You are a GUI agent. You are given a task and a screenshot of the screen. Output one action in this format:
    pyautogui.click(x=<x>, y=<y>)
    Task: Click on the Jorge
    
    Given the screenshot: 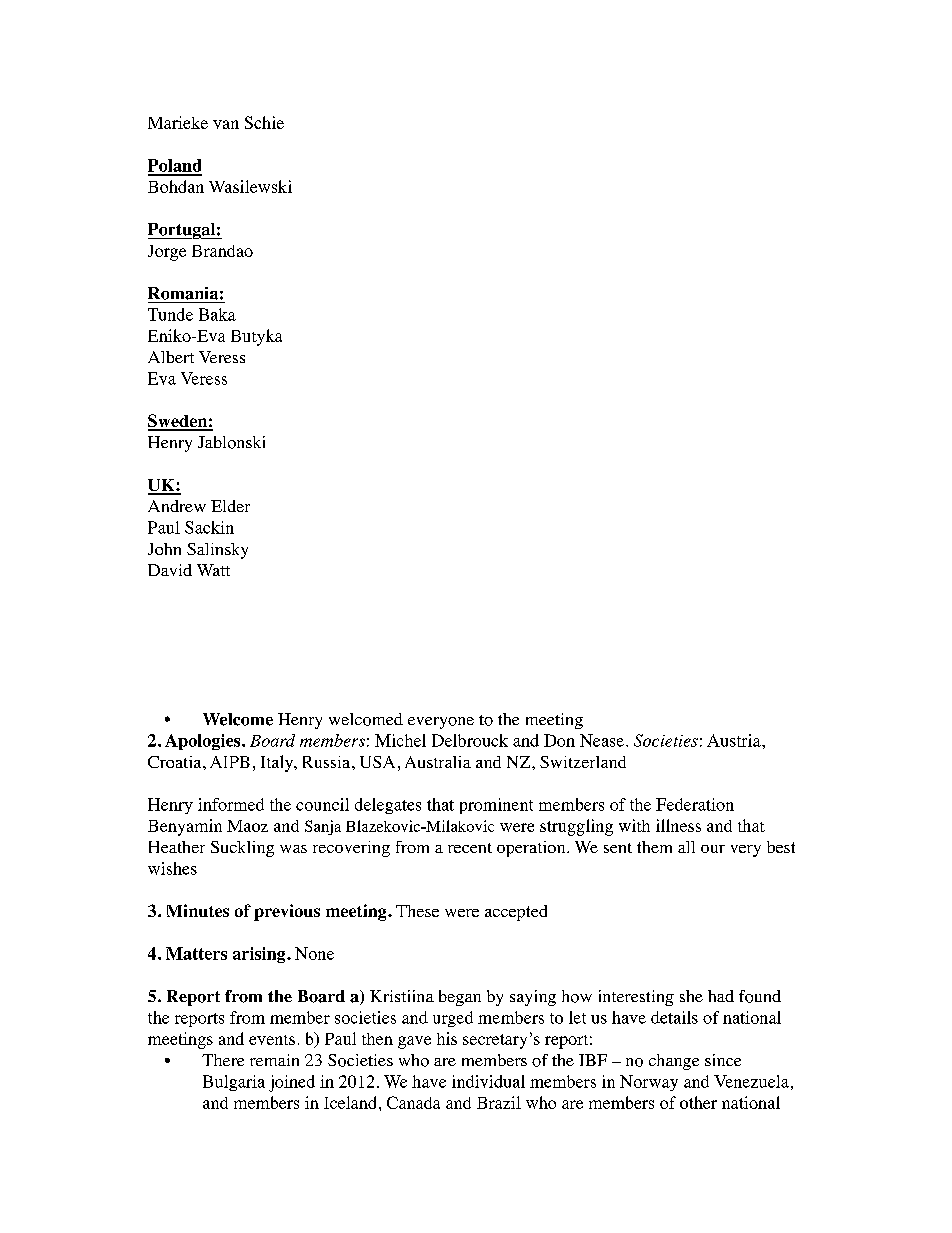 What is the action you would take?
    pyautogui.click(x=167, y=253)
